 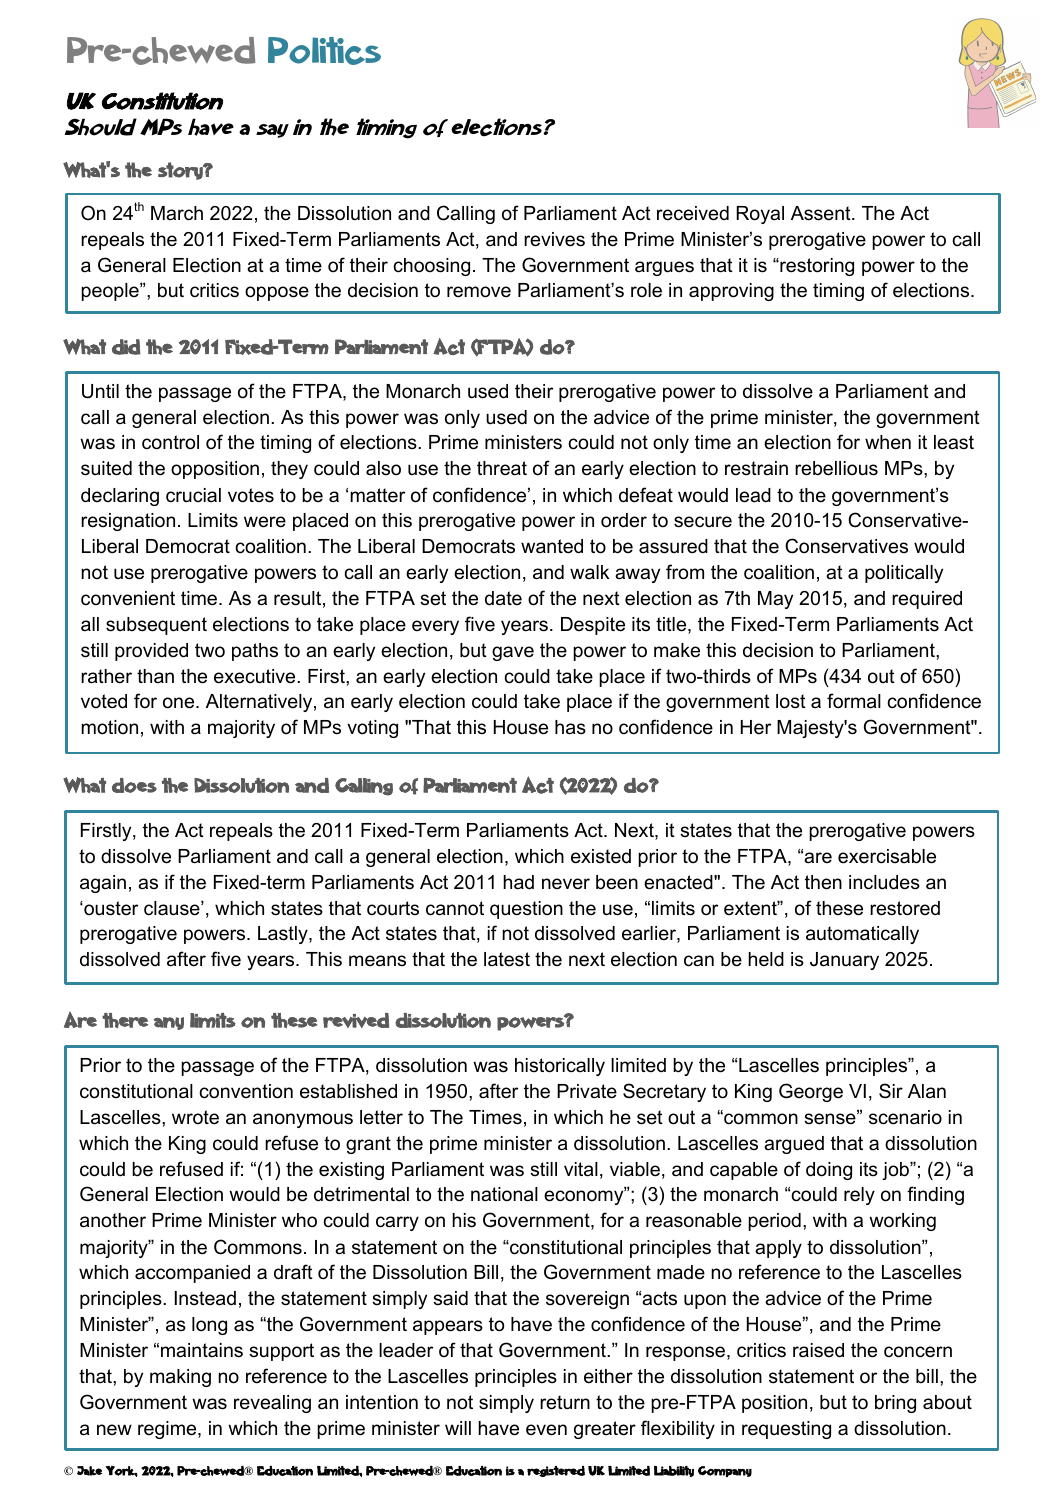 What do you see at coordinates (134, 785) in the image?
I see `does` at bounding box center [134, 785].
